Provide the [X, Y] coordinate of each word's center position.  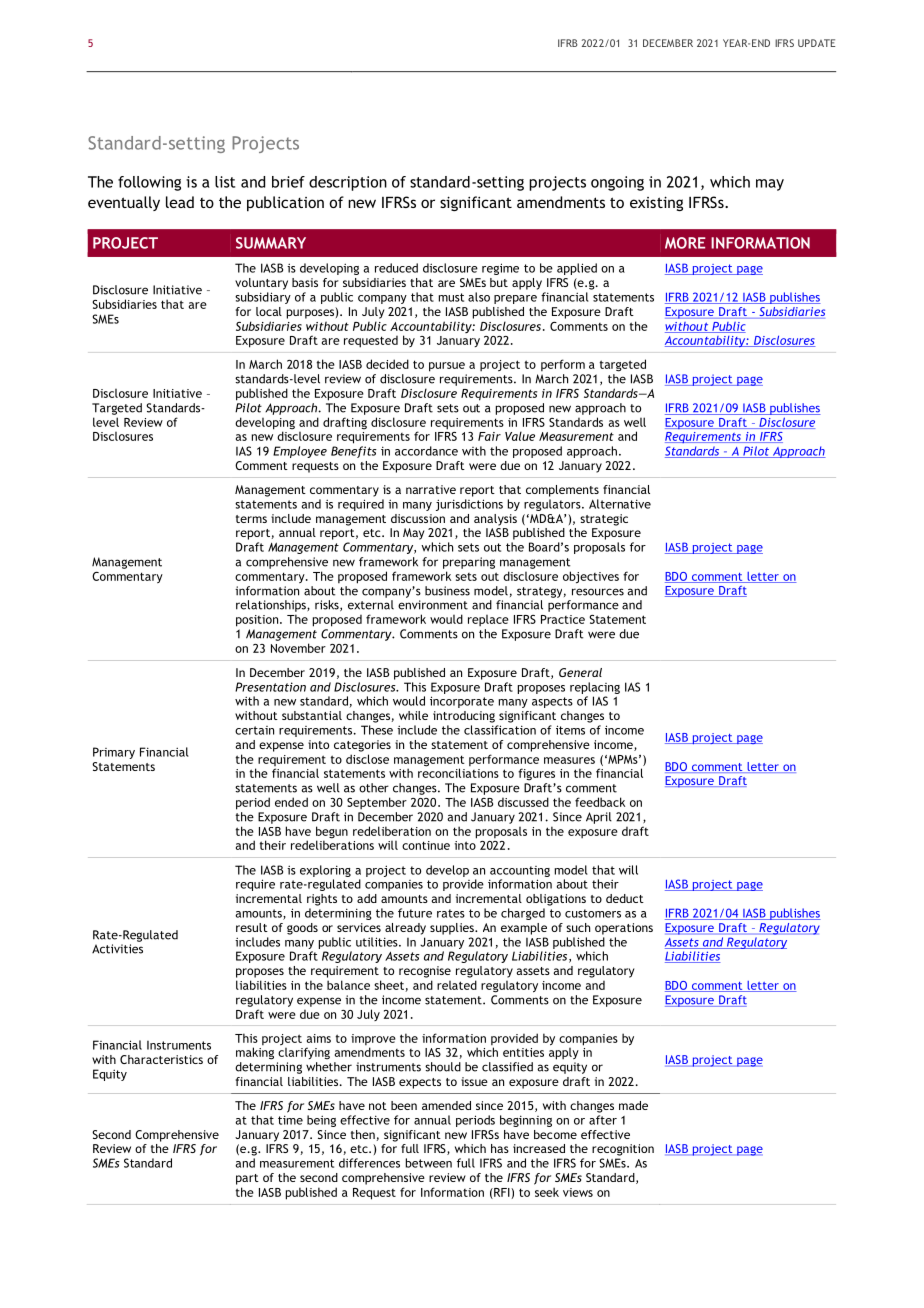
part [247, 1179]
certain [254, 730]
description [348, 183]
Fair [489, 436]
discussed [523, 802]
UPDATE [816, 43]
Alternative [620, 504]
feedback [600, 802]
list [225, 182]
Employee [300, 452]
